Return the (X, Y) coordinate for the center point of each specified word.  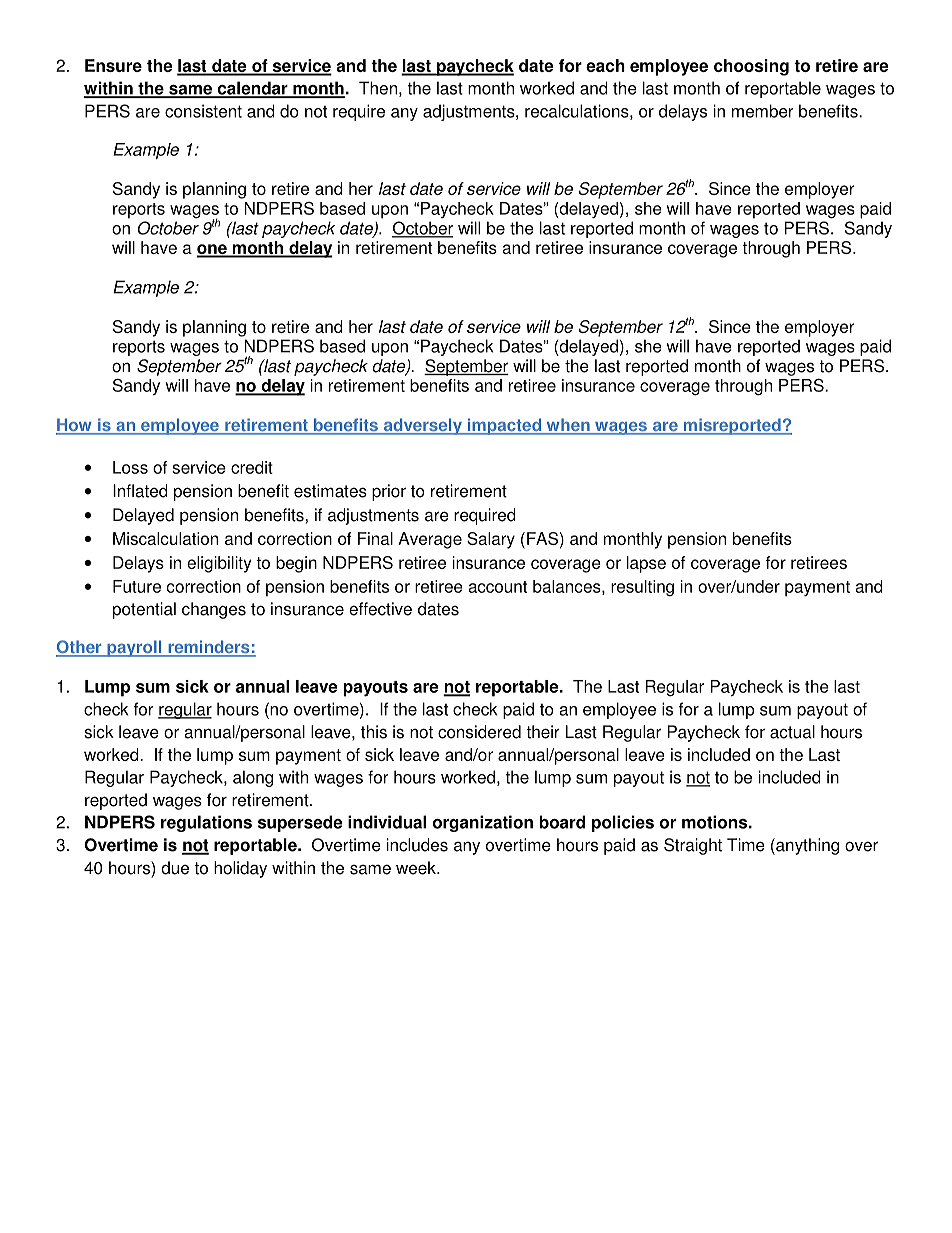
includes (417, 845)
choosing (751, 67)
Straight (693, 846)
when (568, 426)
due (175, 868)
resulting (642, 588)
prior (389, 492)
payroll (134, 648)
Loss (130, 467)
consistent (203, 111)
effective (380, 609)
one (212, 250)
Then (378, 88)
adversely (422, 426)
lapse (646, 564)
